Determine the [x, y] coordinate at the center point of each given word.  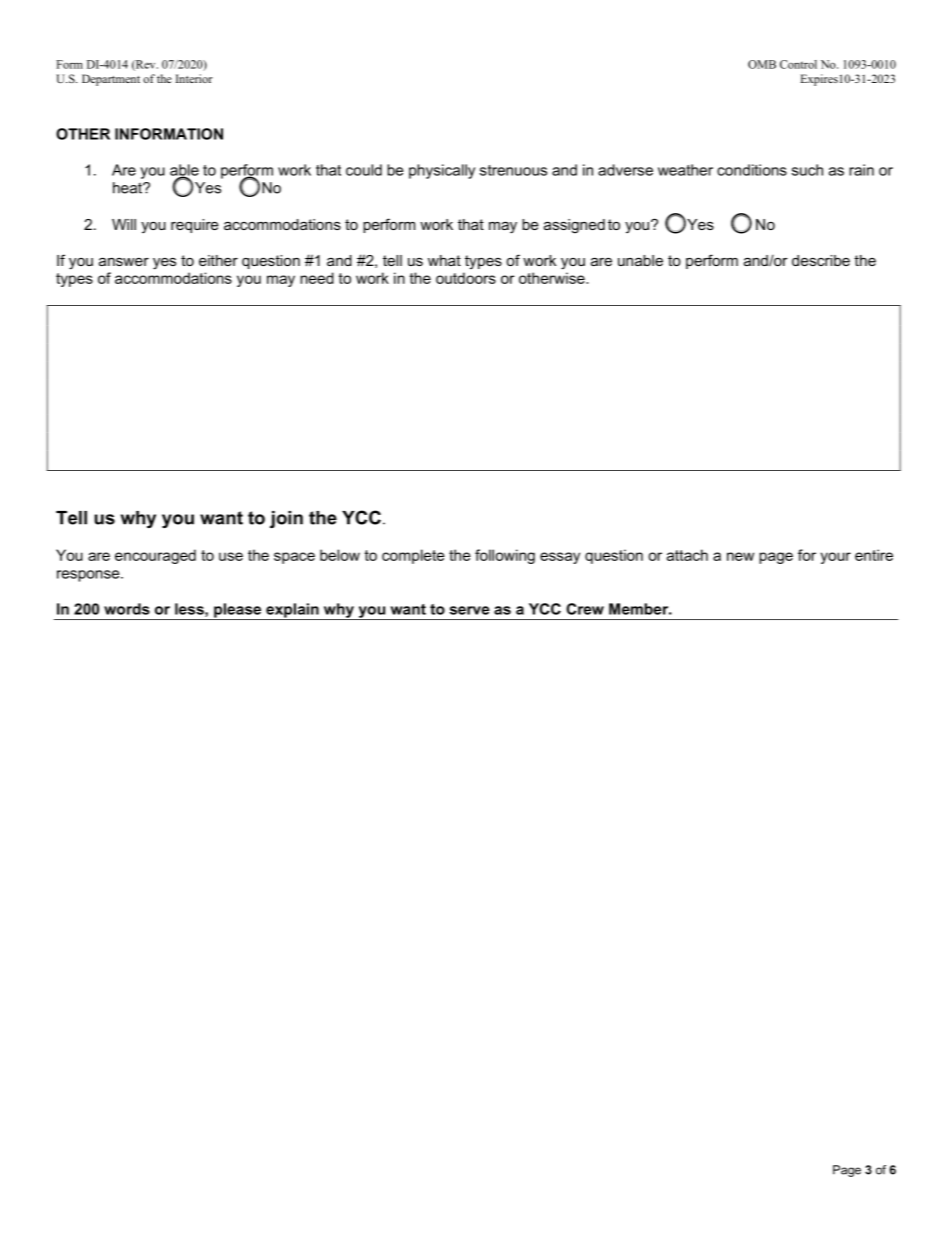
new [740, 556]
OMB [762, 64]
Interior [194, 78]
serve [470, 610]
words [127, 609]
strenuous [513, 170]
